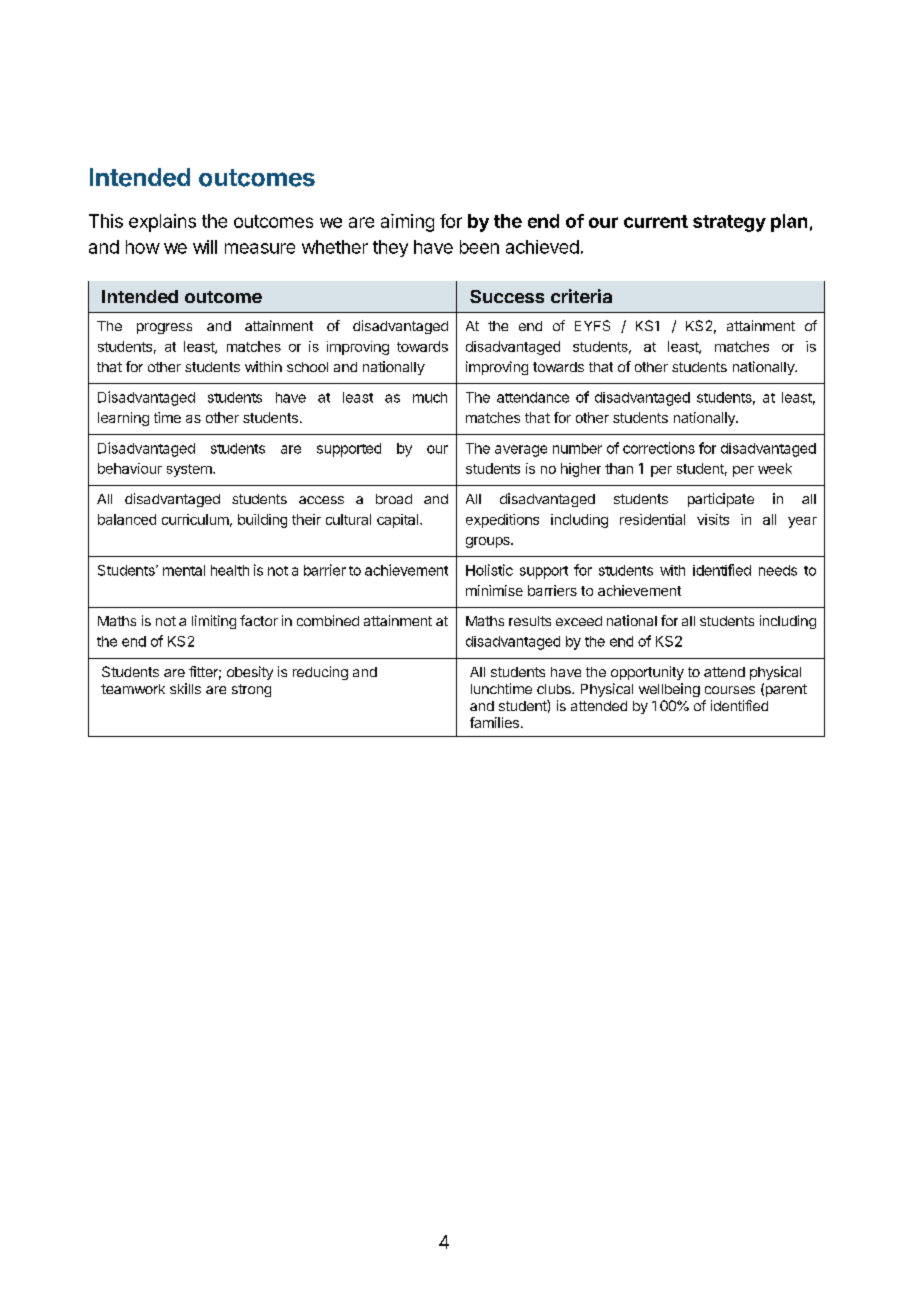 The width and height of the screenshot is (924, 1308). Describe the element at coordinates (729, 223) in the screenshot. I see `strategy` at that location.
